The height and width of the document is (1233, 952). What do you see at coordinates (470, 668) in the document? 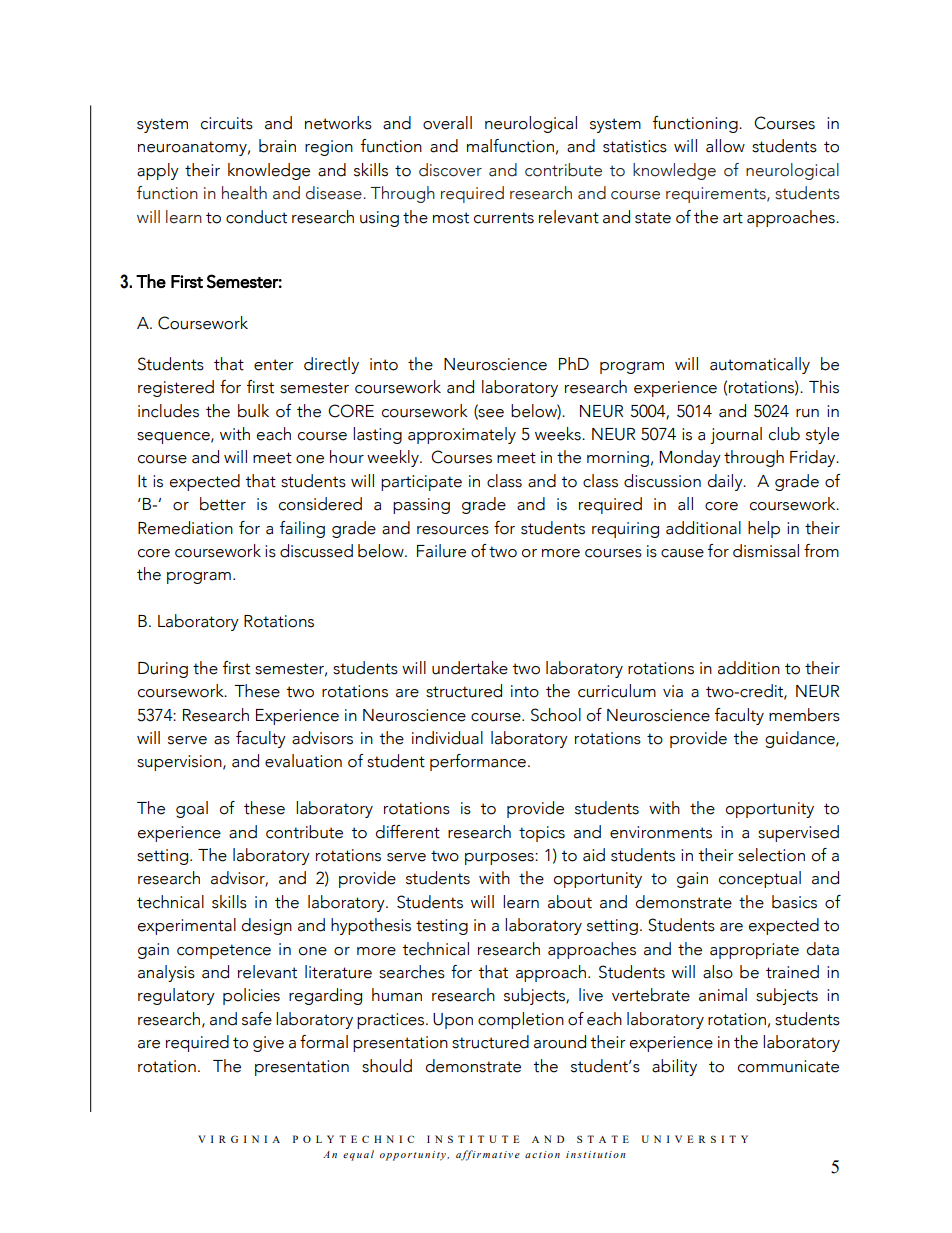
I see `undertake` at bounding box center [470, 668].
